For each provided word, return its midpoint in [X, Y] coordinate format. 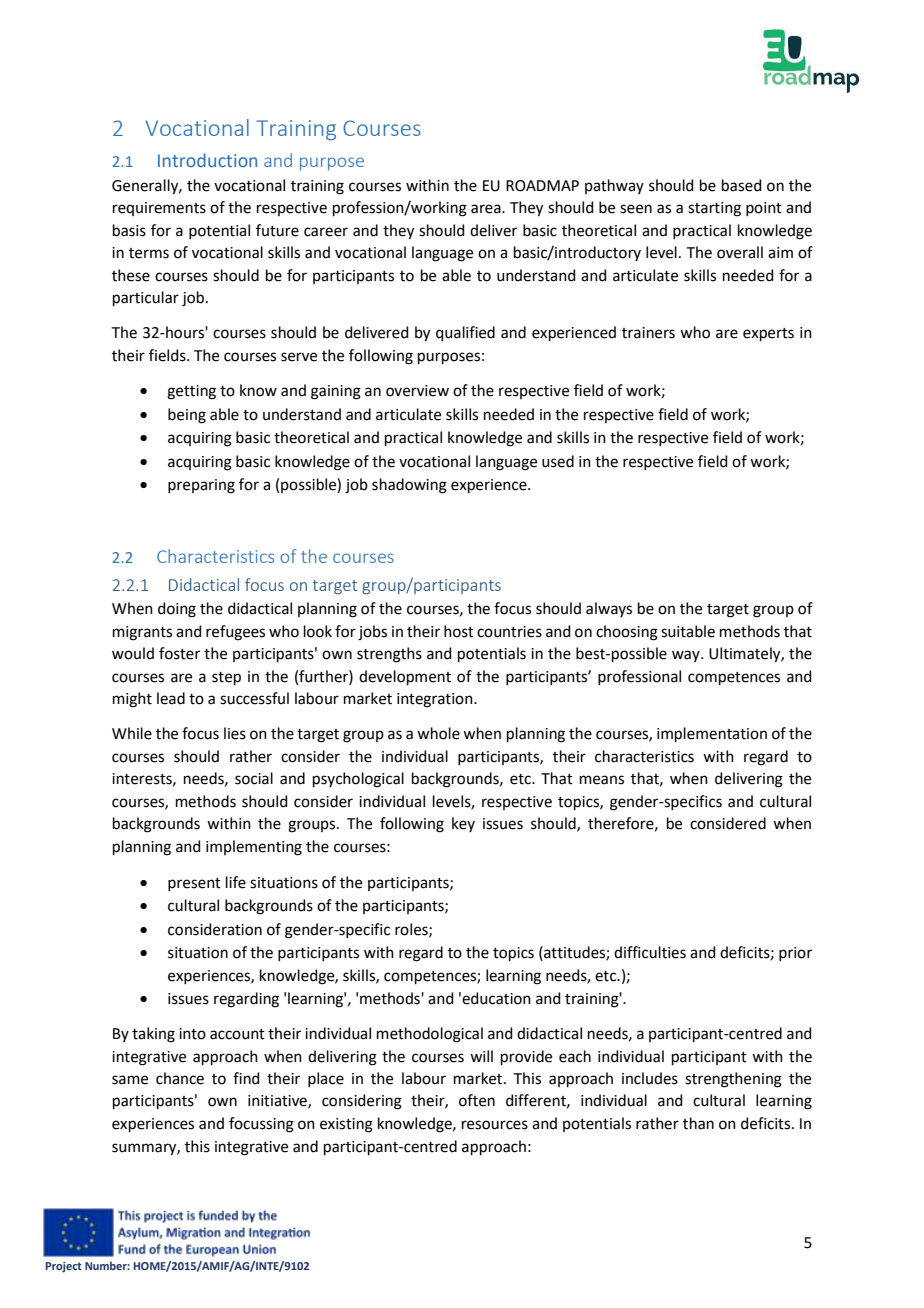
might [132, 700]
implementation [712, 734]
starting [714, 209]
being [187, 416]
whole [438, 733]
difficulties [650, 952]
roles [412, 930]
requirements [159, 209]
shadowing [409, 486]
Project [64, 1267]
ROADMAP [542, 186]
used [558, 461]
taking [153, 1035]
